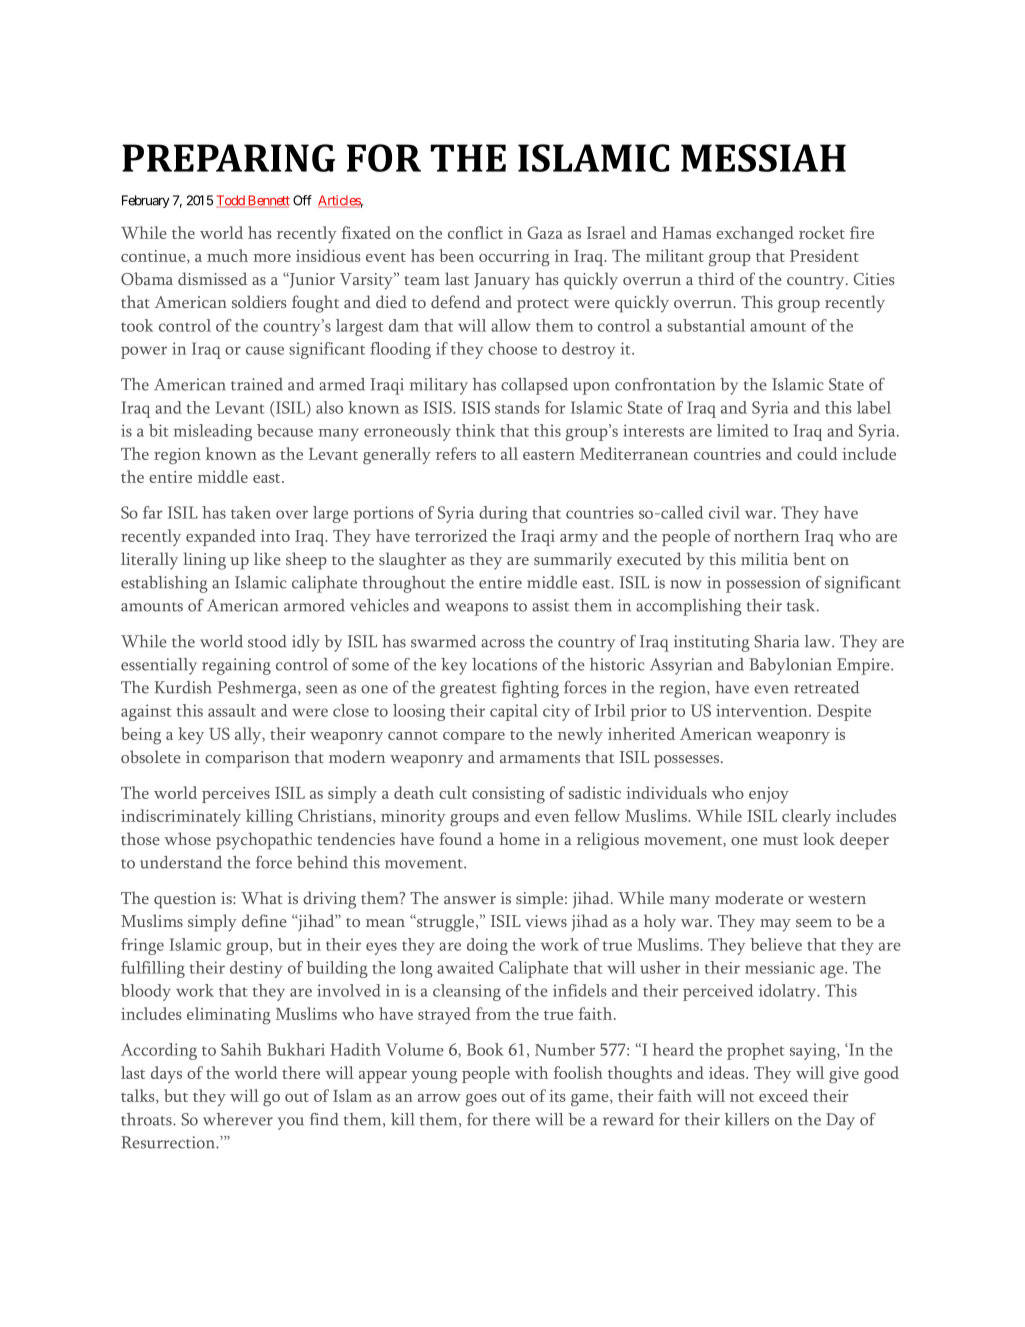 The image size is (1025, 1327). I want to click on wherever, so click(238, 1119).
